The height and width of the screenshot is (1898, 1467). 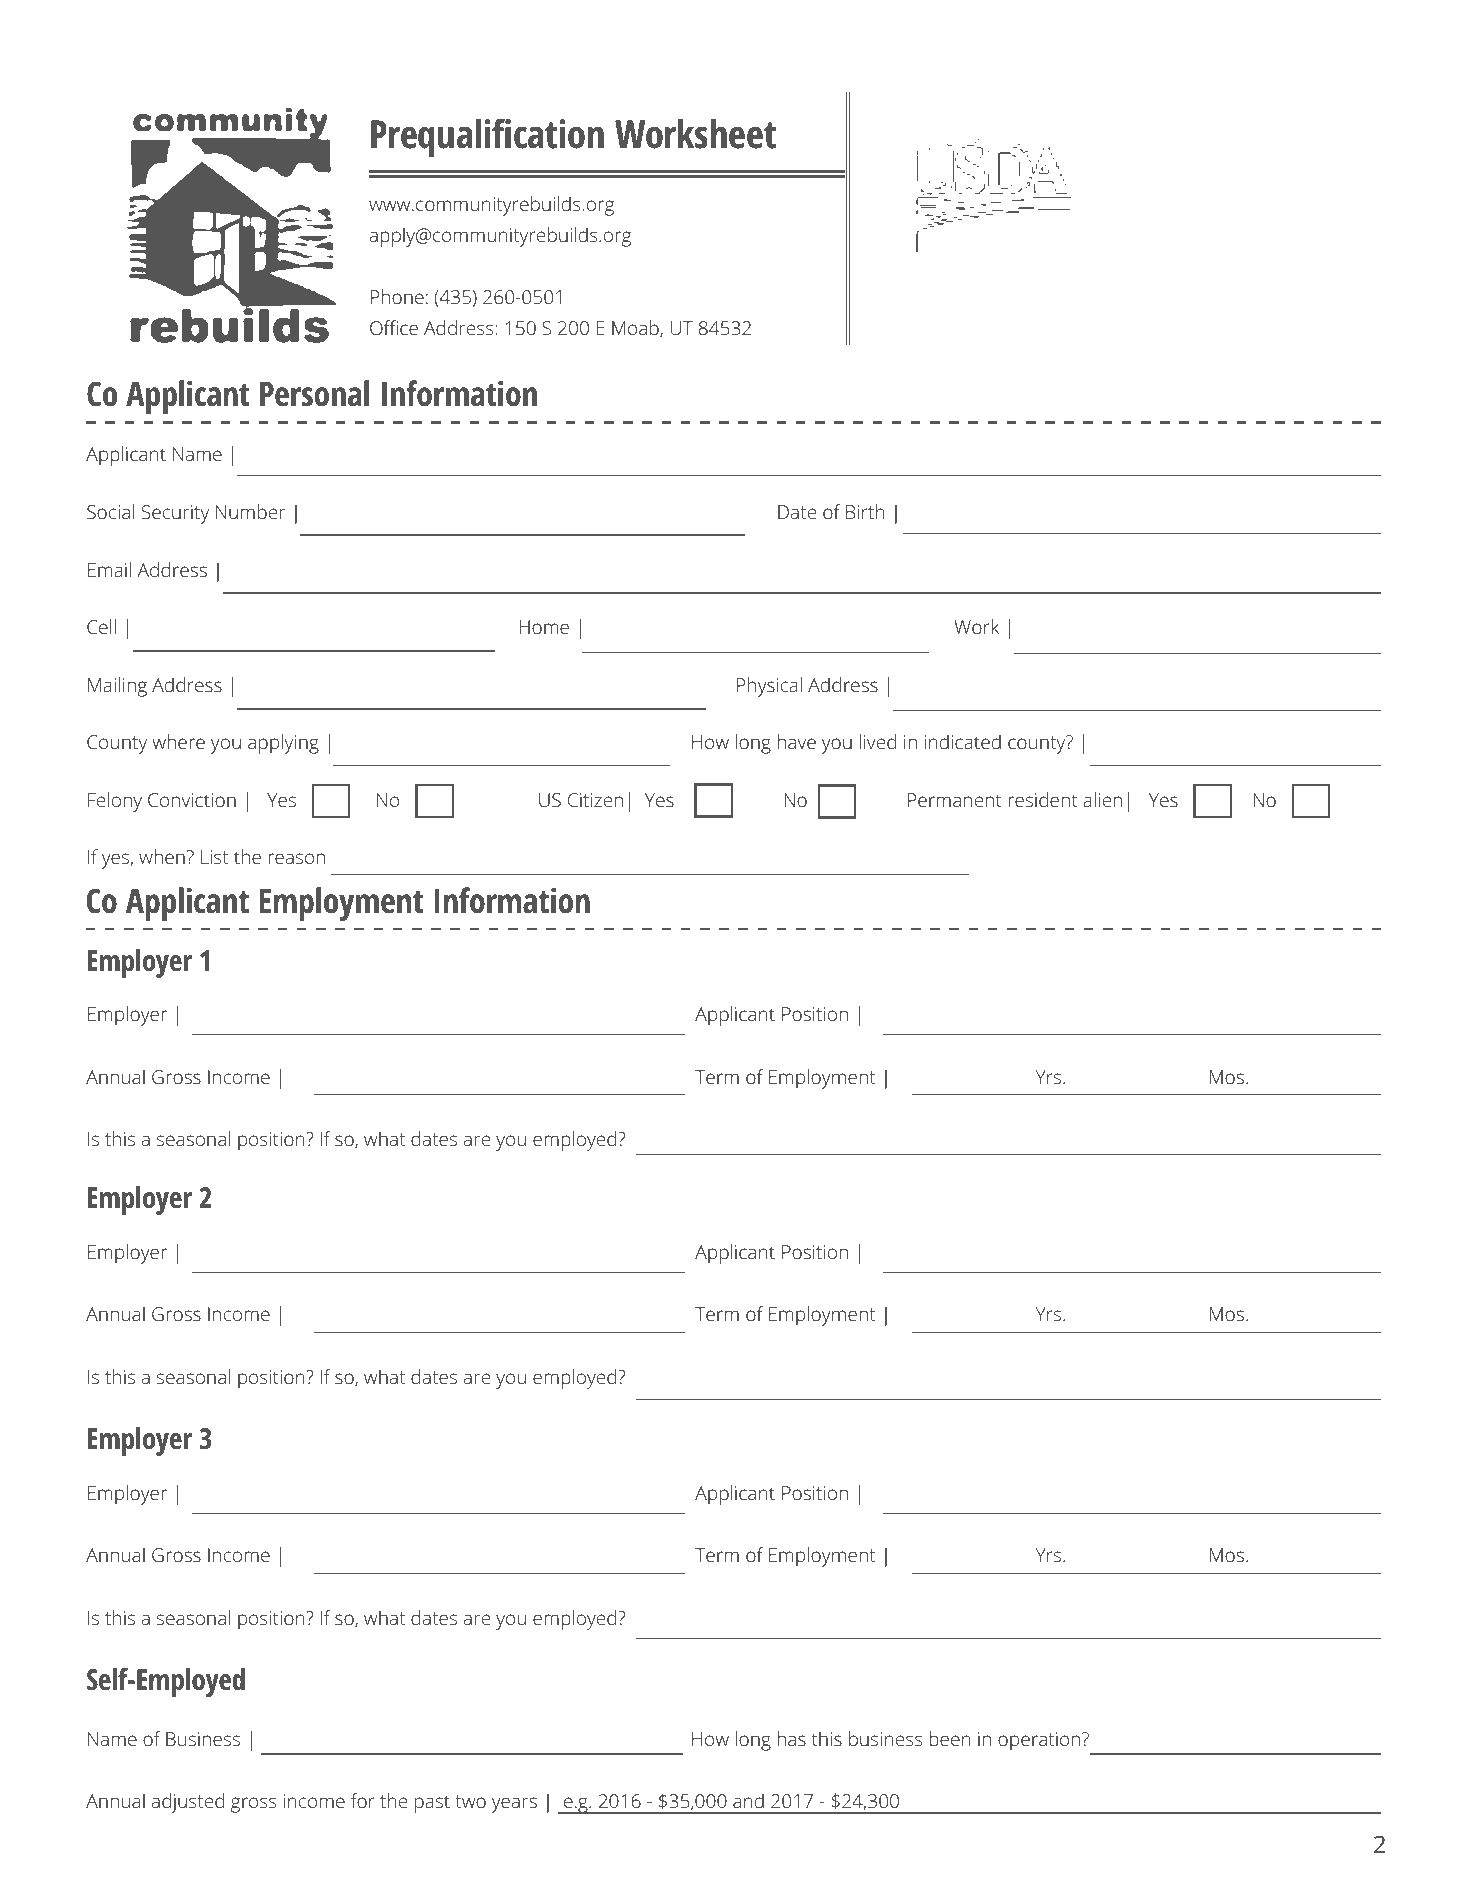 What do you see at coordinates (296, 858) in the screenshot?
I see `reason` at bounding box center [296, 858].
